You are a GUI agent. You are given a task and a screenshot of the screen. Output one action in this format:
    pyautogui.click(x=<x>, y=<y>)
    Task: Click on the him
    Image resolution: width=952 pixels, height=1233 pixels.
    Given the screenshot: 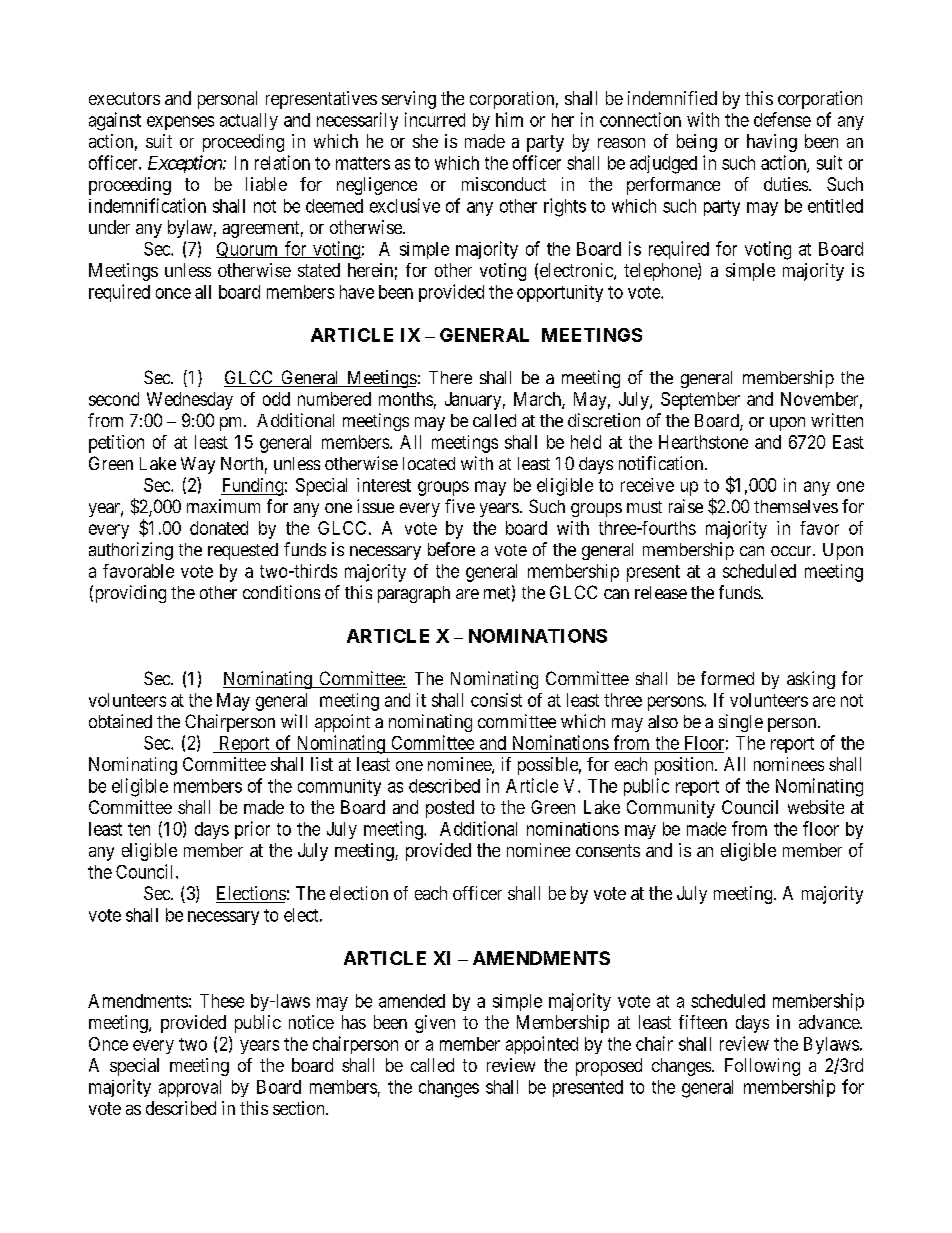 What is the action you would take?
    pyautogui.click(x=509, y=119)
